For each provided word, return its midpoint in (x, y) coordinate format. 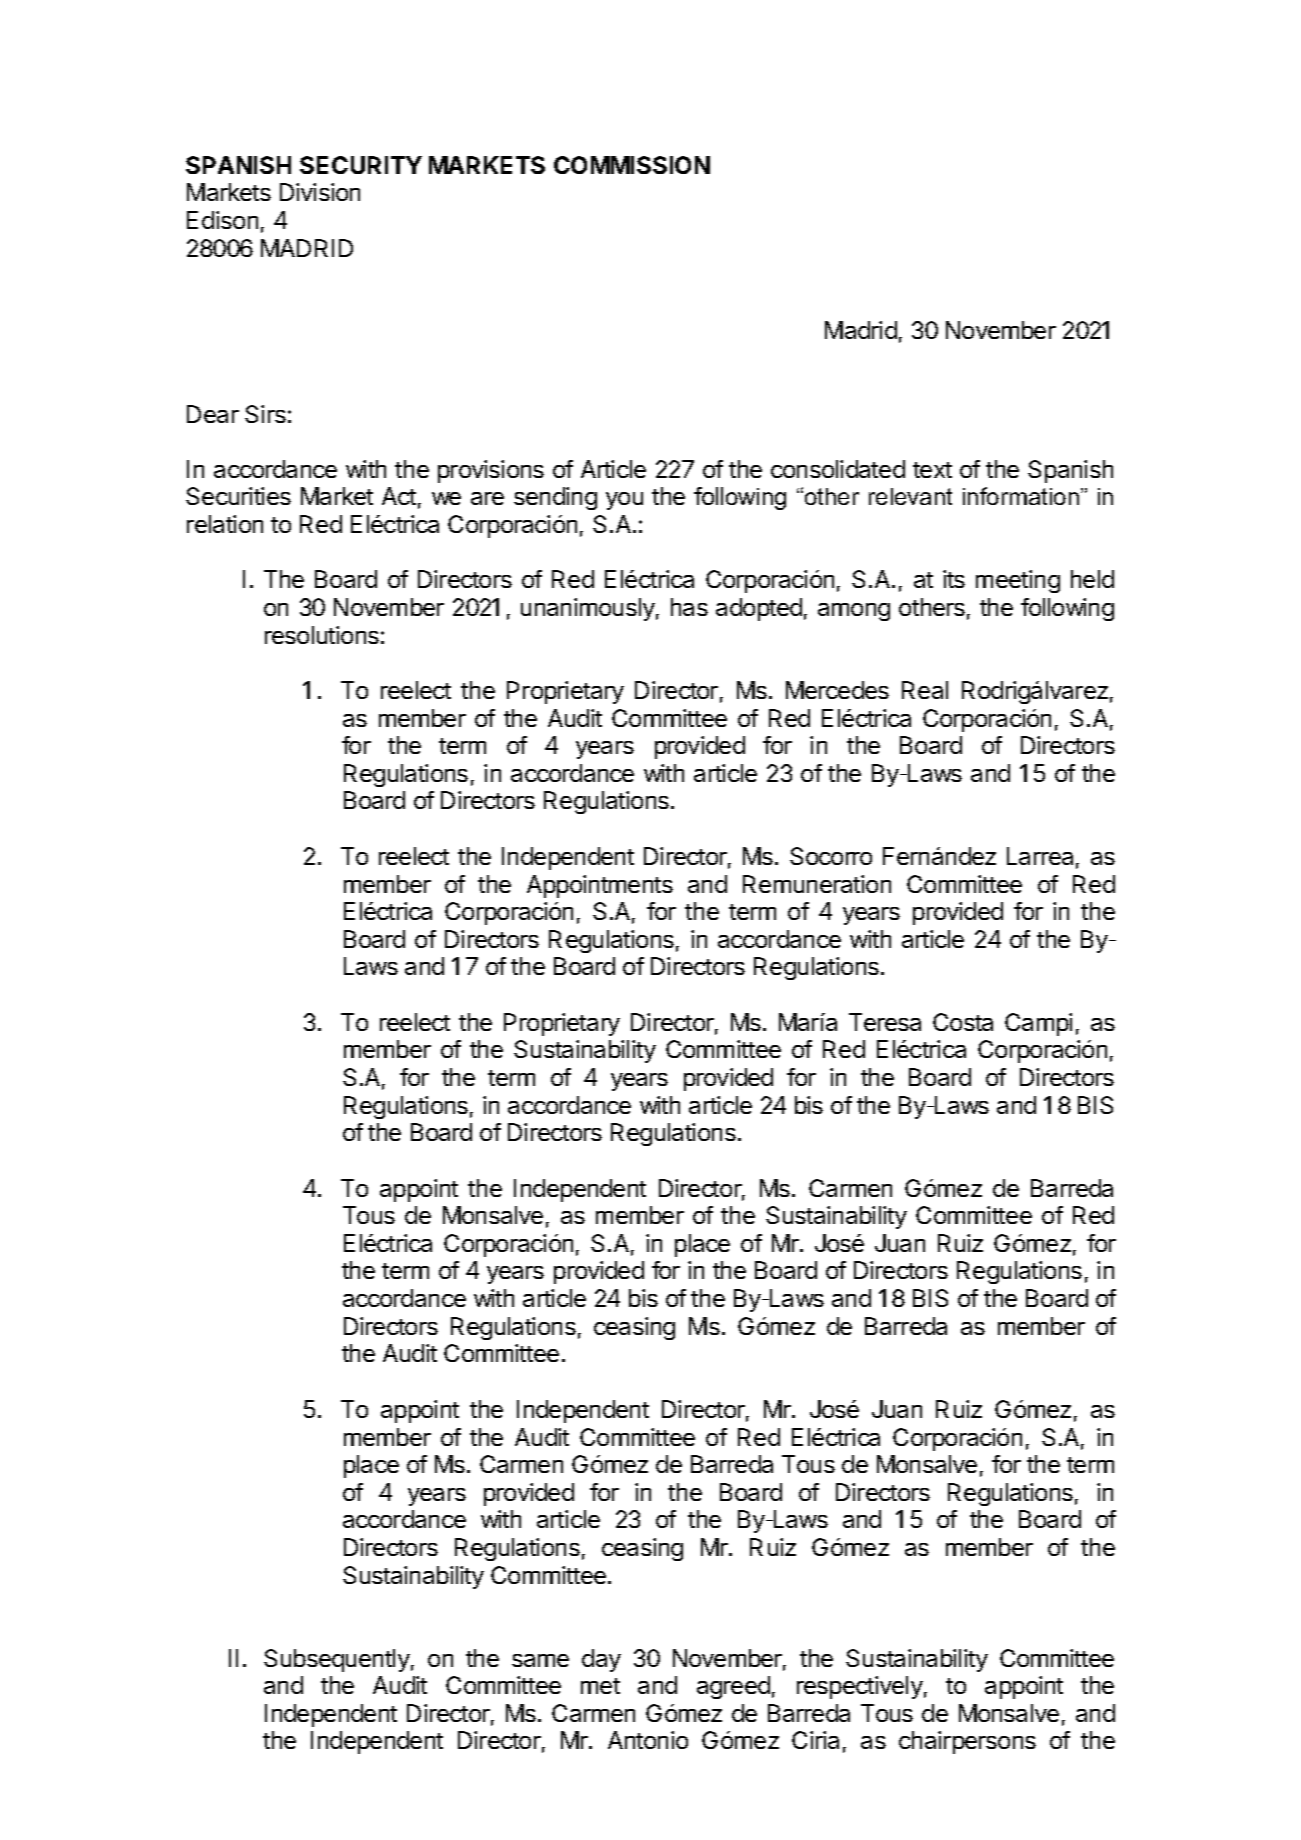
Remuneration (817, 884)
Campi (1038, 1024)
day (601, 1660)
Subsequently (337, 1660)
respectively (860, 1687)
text (932, 470)
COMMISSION (632, 165)
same (540, 1660)
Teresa (885, 1022)
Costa (963, 1022)
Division (320, 192)
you (624, 501)
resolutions (322, 635)
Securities (238, 496)
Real (925, 690)
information (1021, 496)
